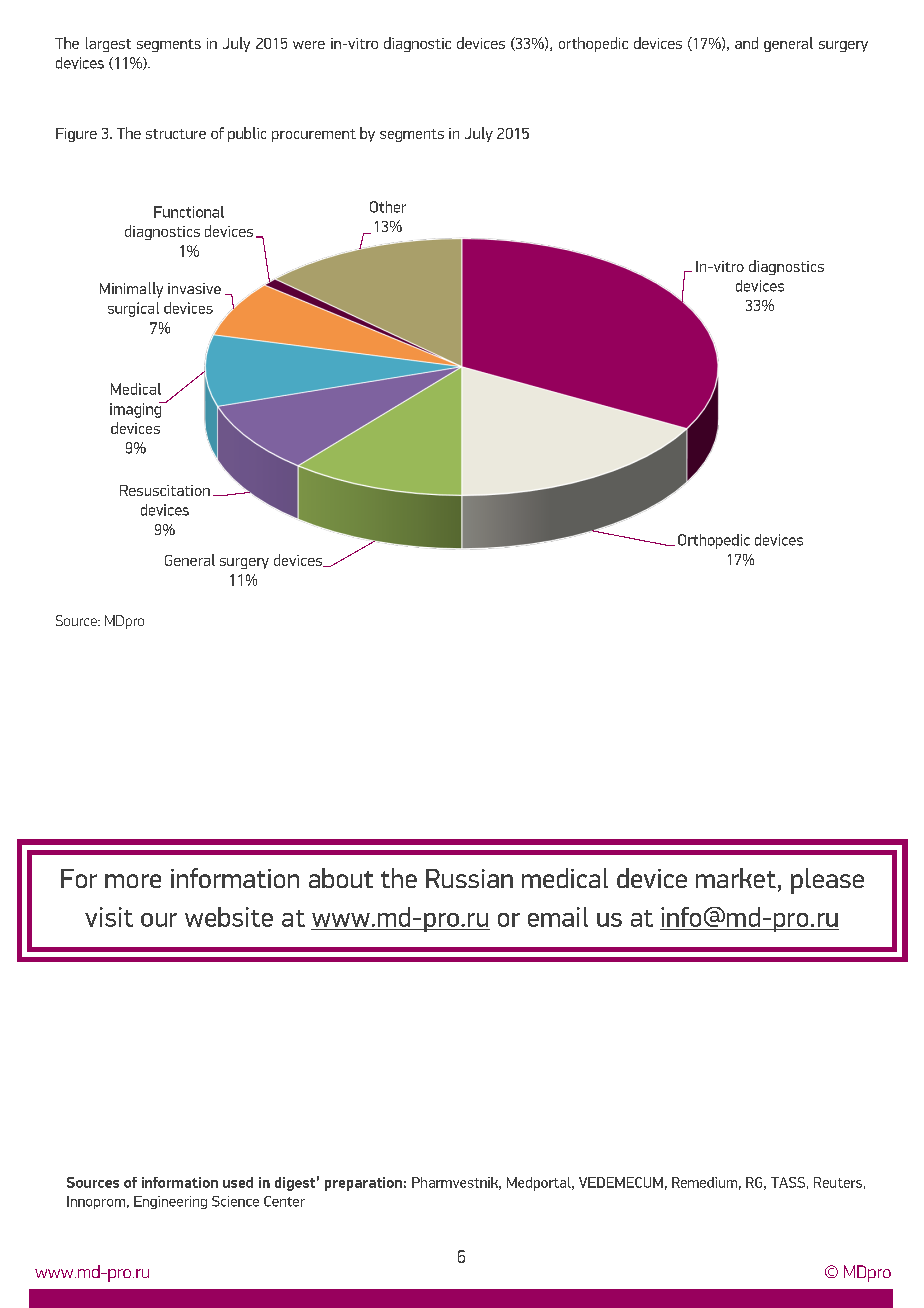  I want to click on Russian, so click(469, 878).
